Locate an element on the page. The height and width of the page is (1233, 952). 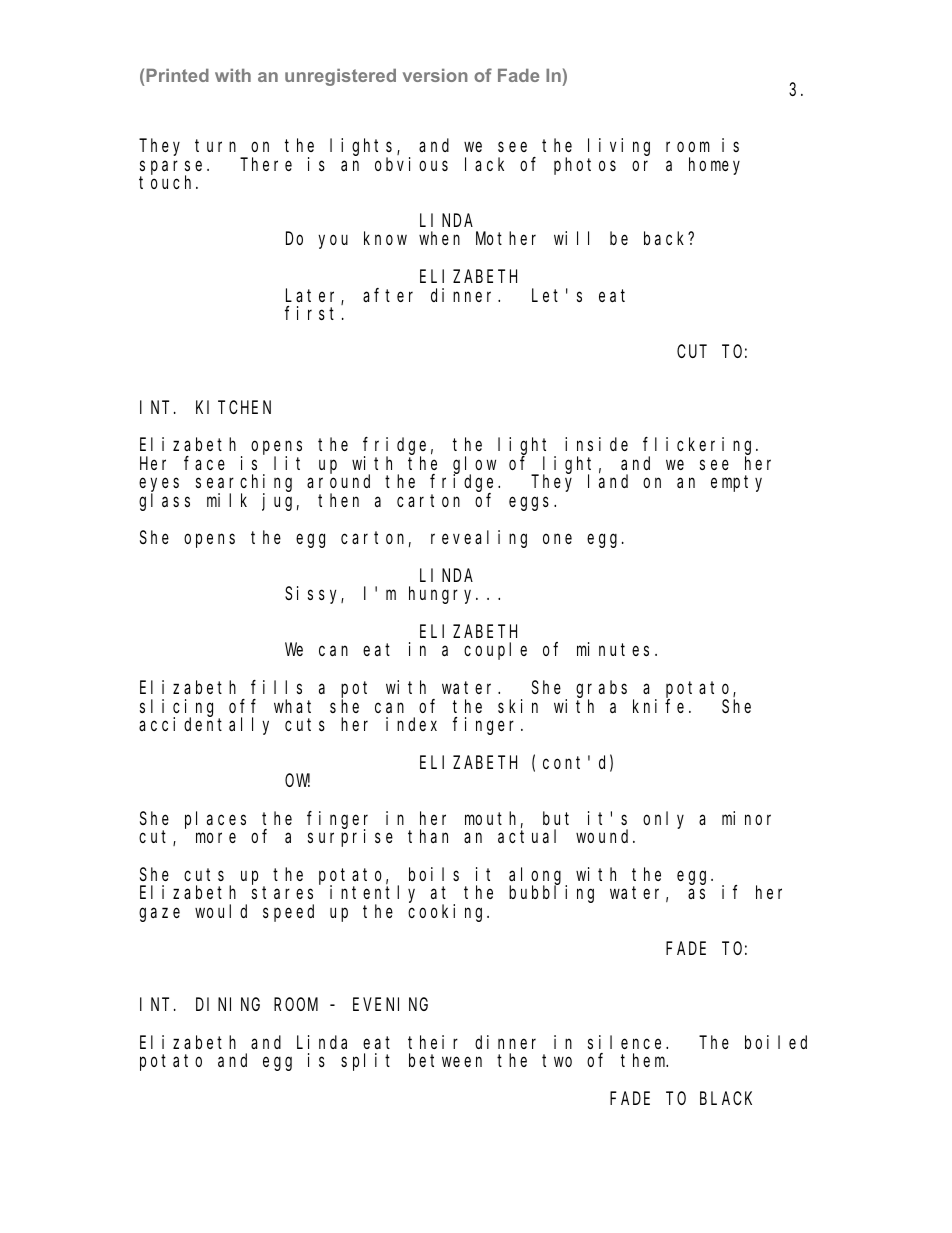
homey is located at coordinates (714, 166).
